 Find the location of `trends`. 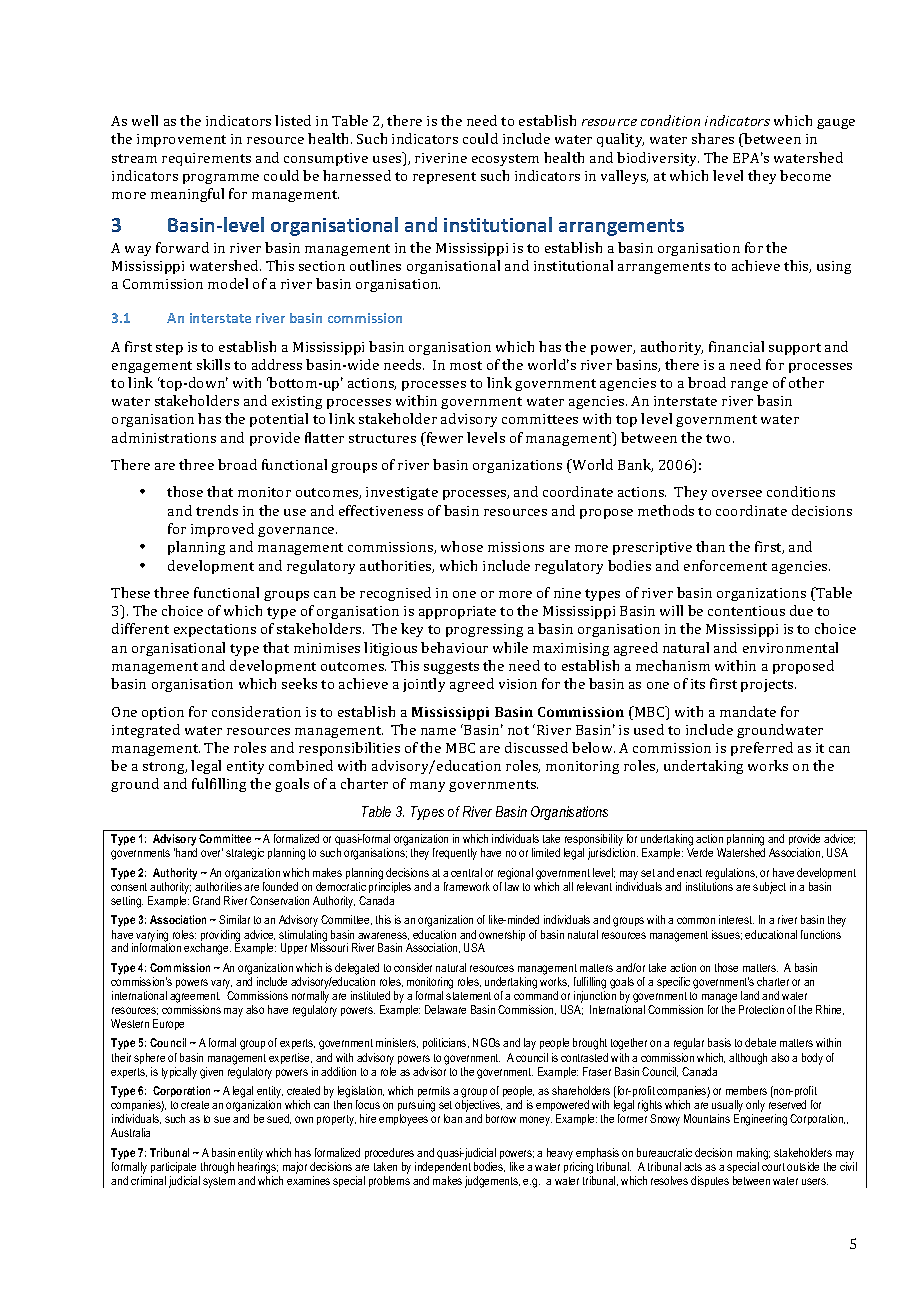

trends is located at coordinates (217, 510).
